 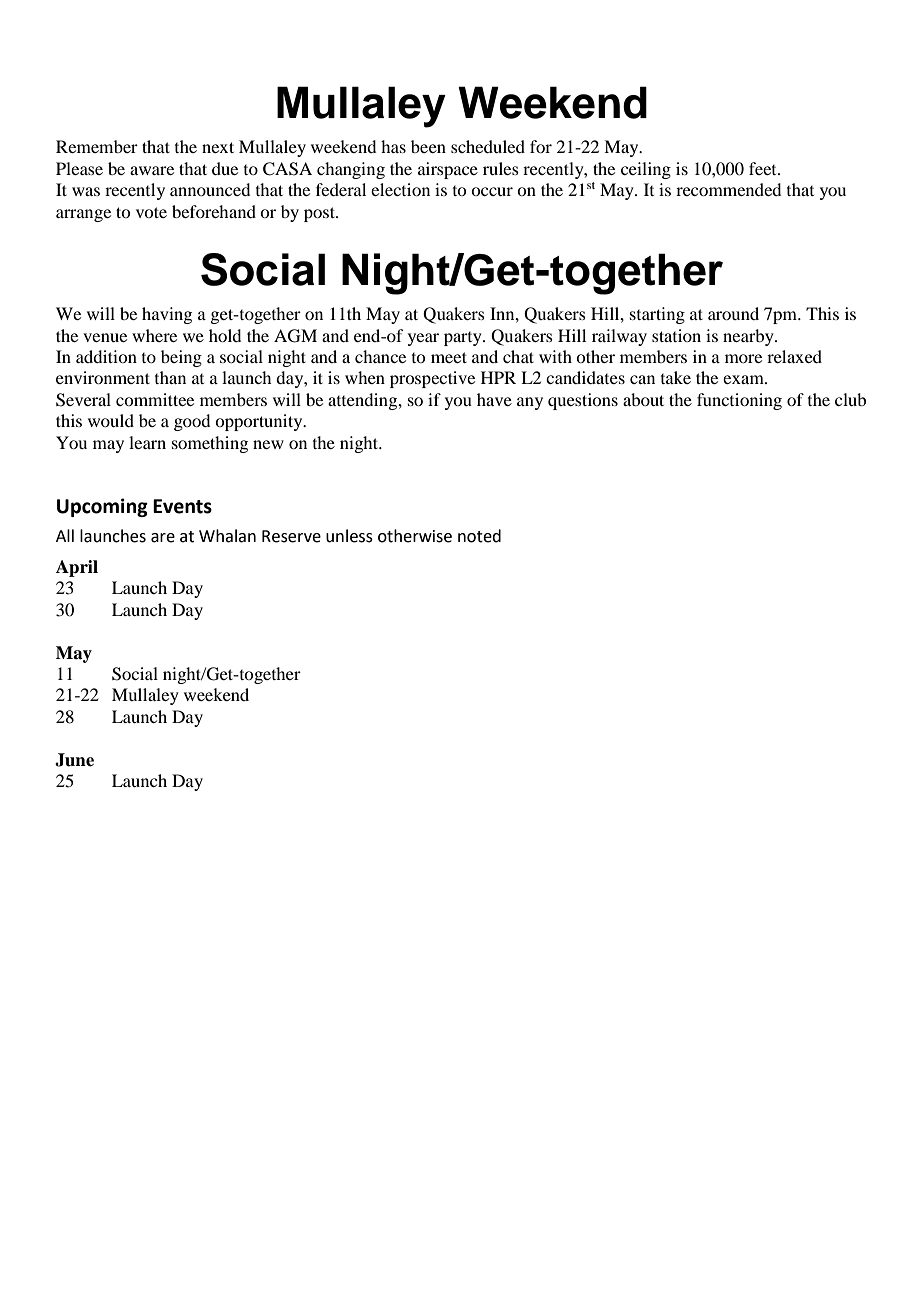 I want to click on learn, so click(x=147, y=442).
